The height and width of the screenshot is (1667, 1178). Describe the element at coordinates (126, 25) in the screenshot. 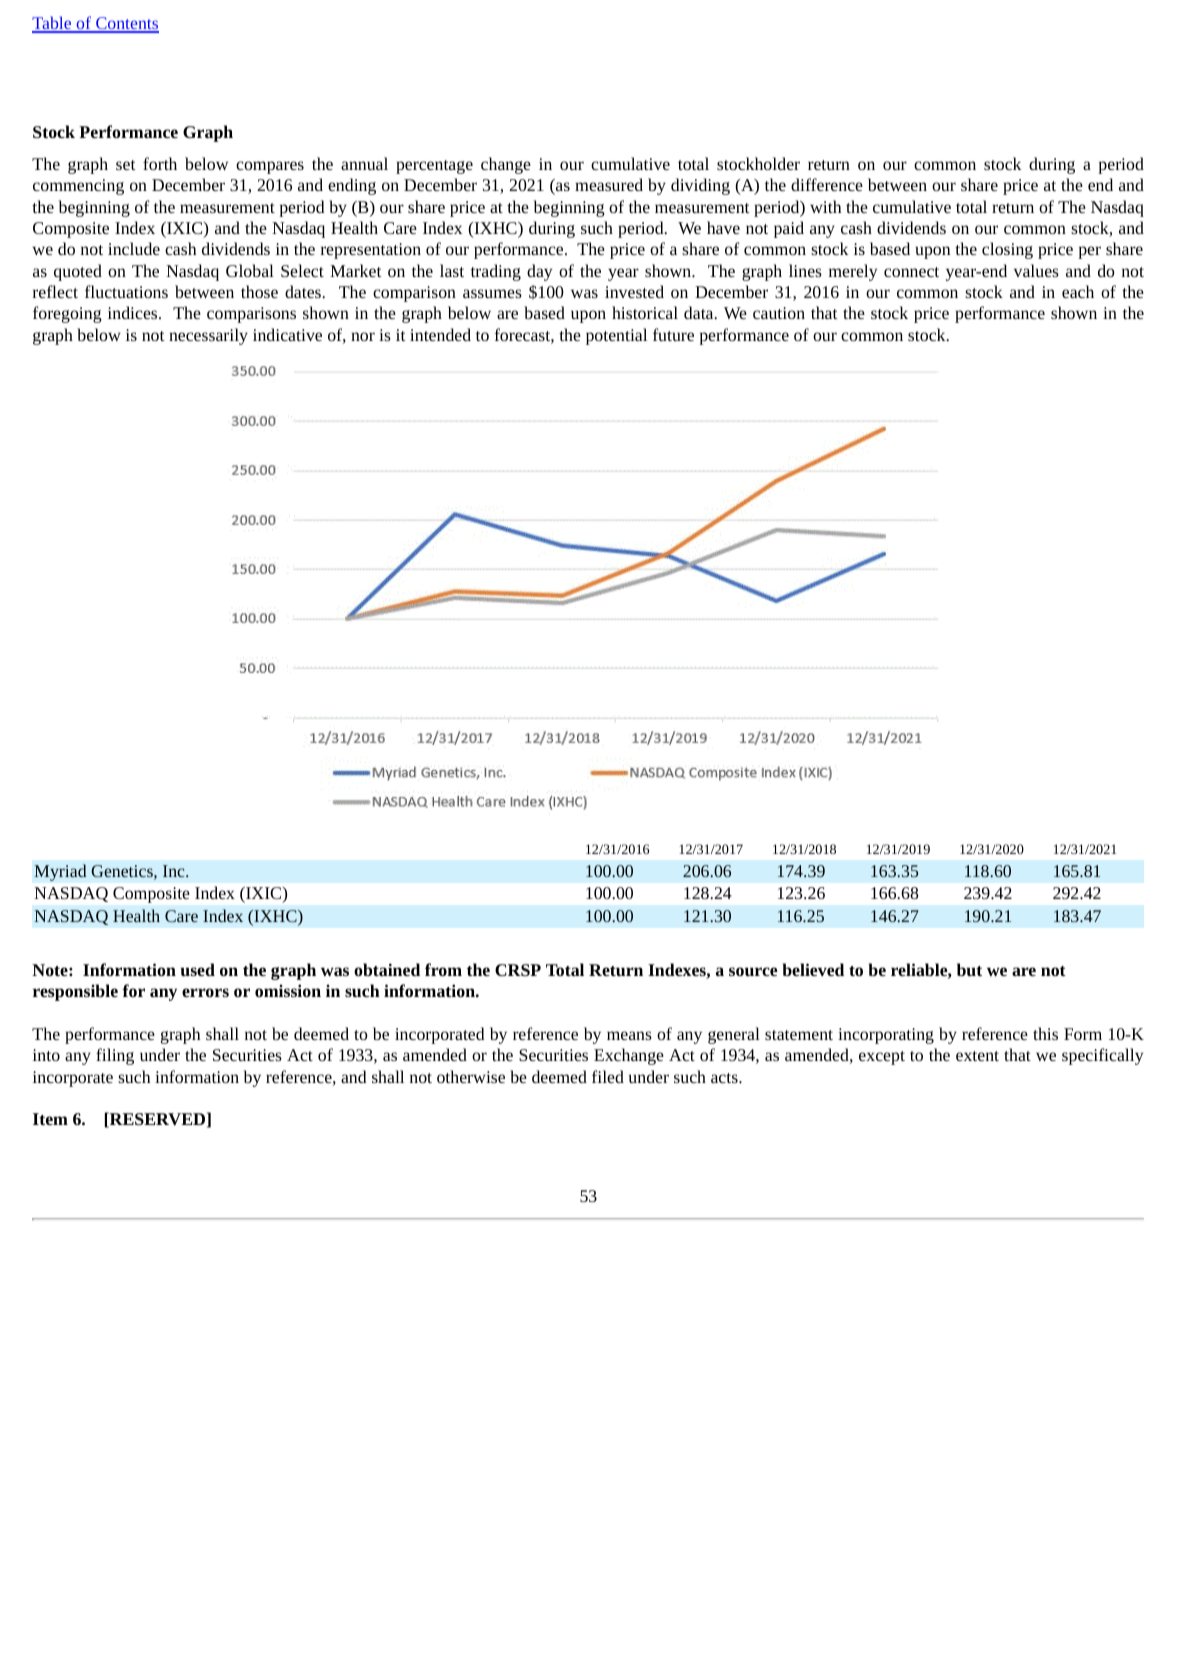

I see `Contents` at that location.
